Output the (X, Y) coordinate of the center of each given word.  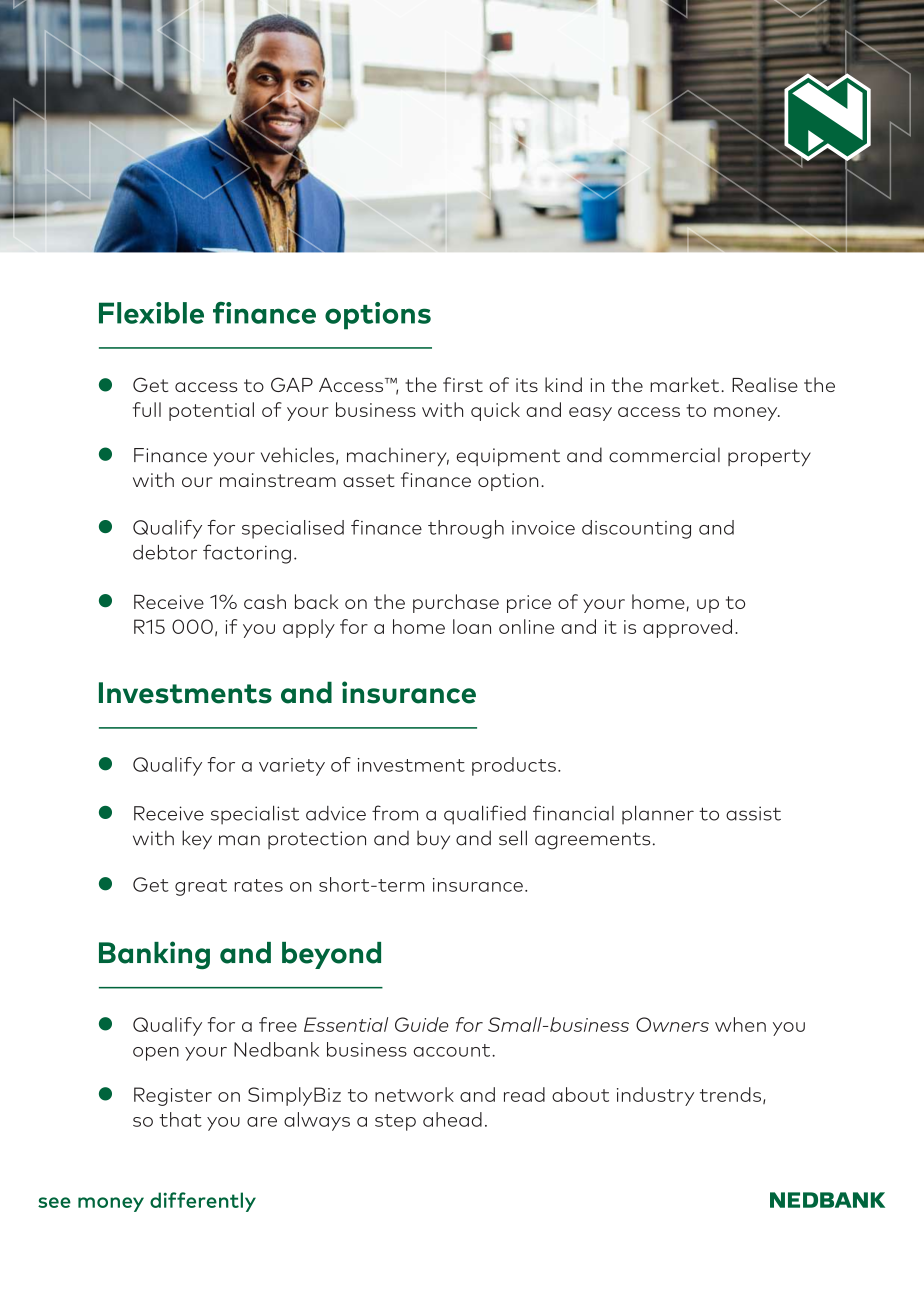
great (201, 887)
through (466, 529)
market (686, 384)
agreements (592, 841)
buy (433, 839)
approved (687, 628)
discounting (636, 529)
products (514, 766)
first (463, 384)
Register (173, 1096)
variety (292, 767)
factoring (247, 554)
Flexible (151, 313)
